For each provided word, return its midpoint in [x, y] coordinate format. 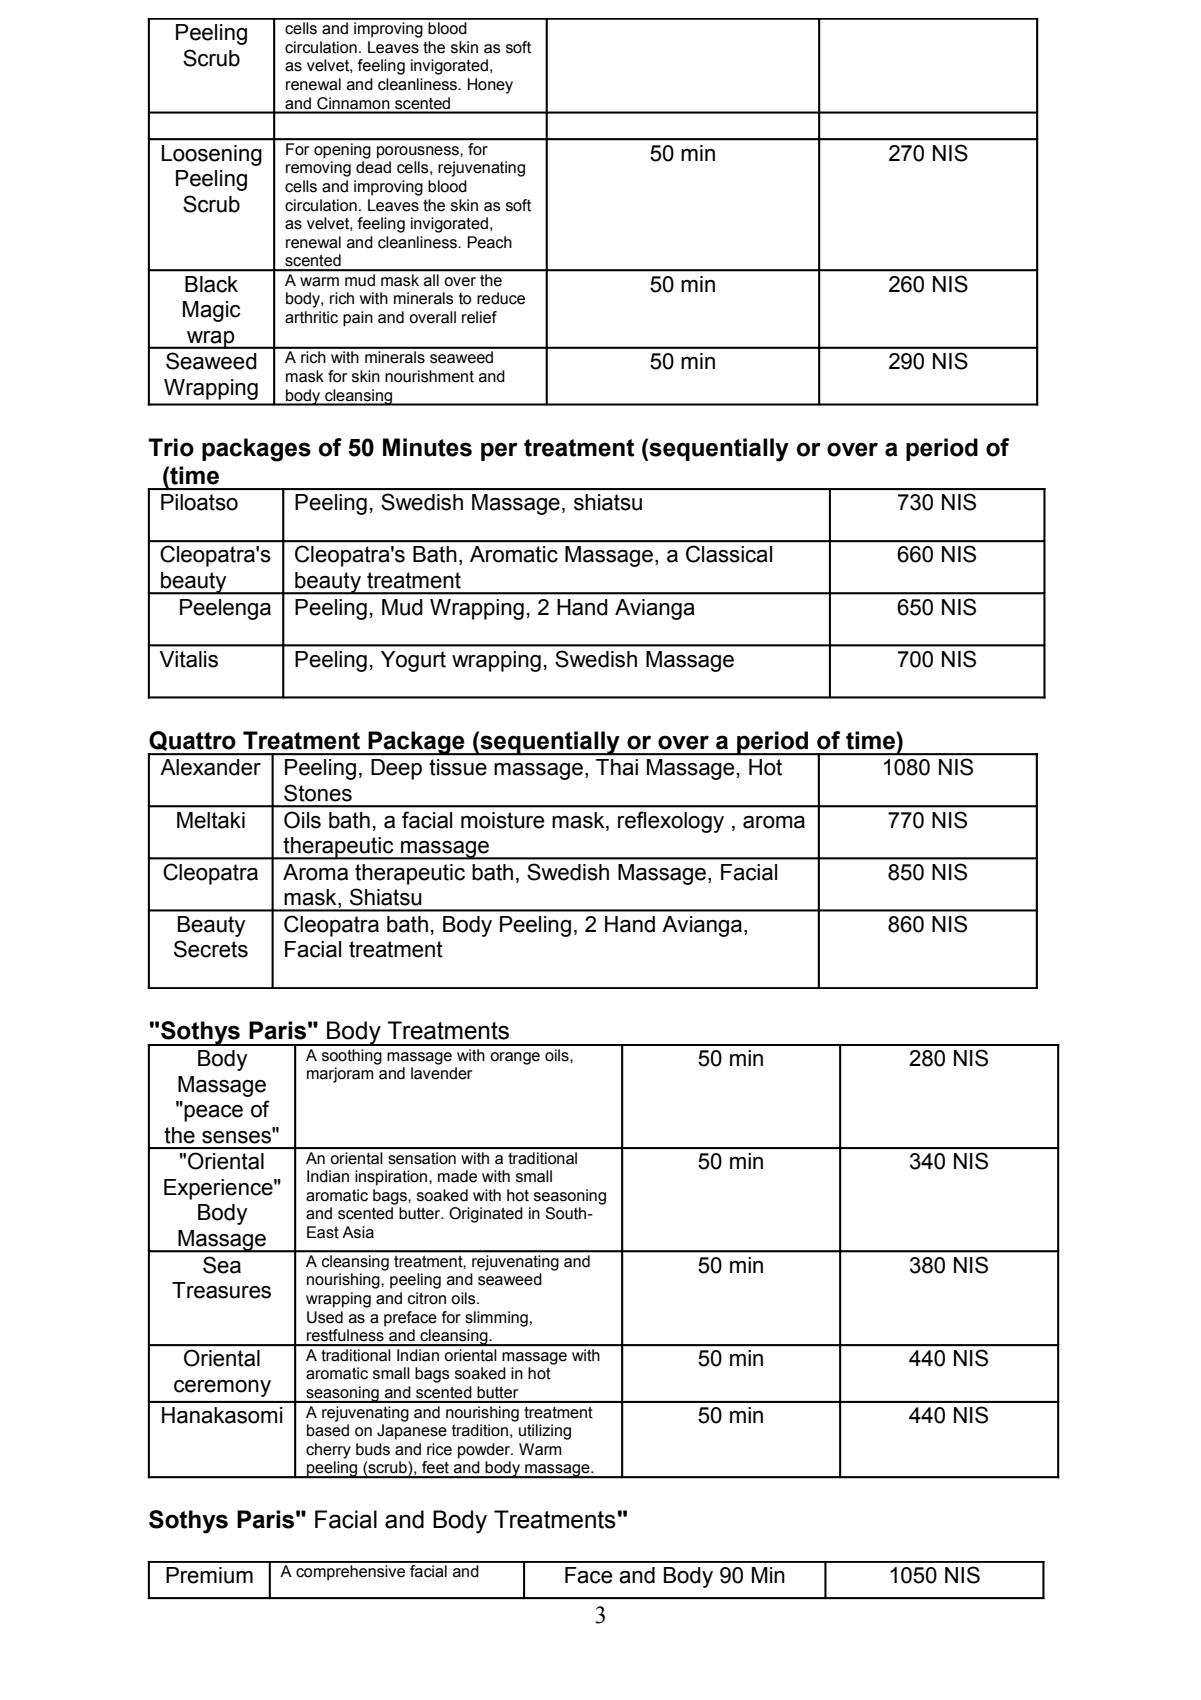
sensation [422, 1158]
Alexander [210, 767]
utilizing [545, 1432]
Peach [489, 242]
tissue [458, 767]
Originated [486, 1215]
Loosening [212, 155]
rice [439, 1449]
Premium [209, 1575]
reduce [501, 298]
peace [212, 1112]
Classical [729, 554]
